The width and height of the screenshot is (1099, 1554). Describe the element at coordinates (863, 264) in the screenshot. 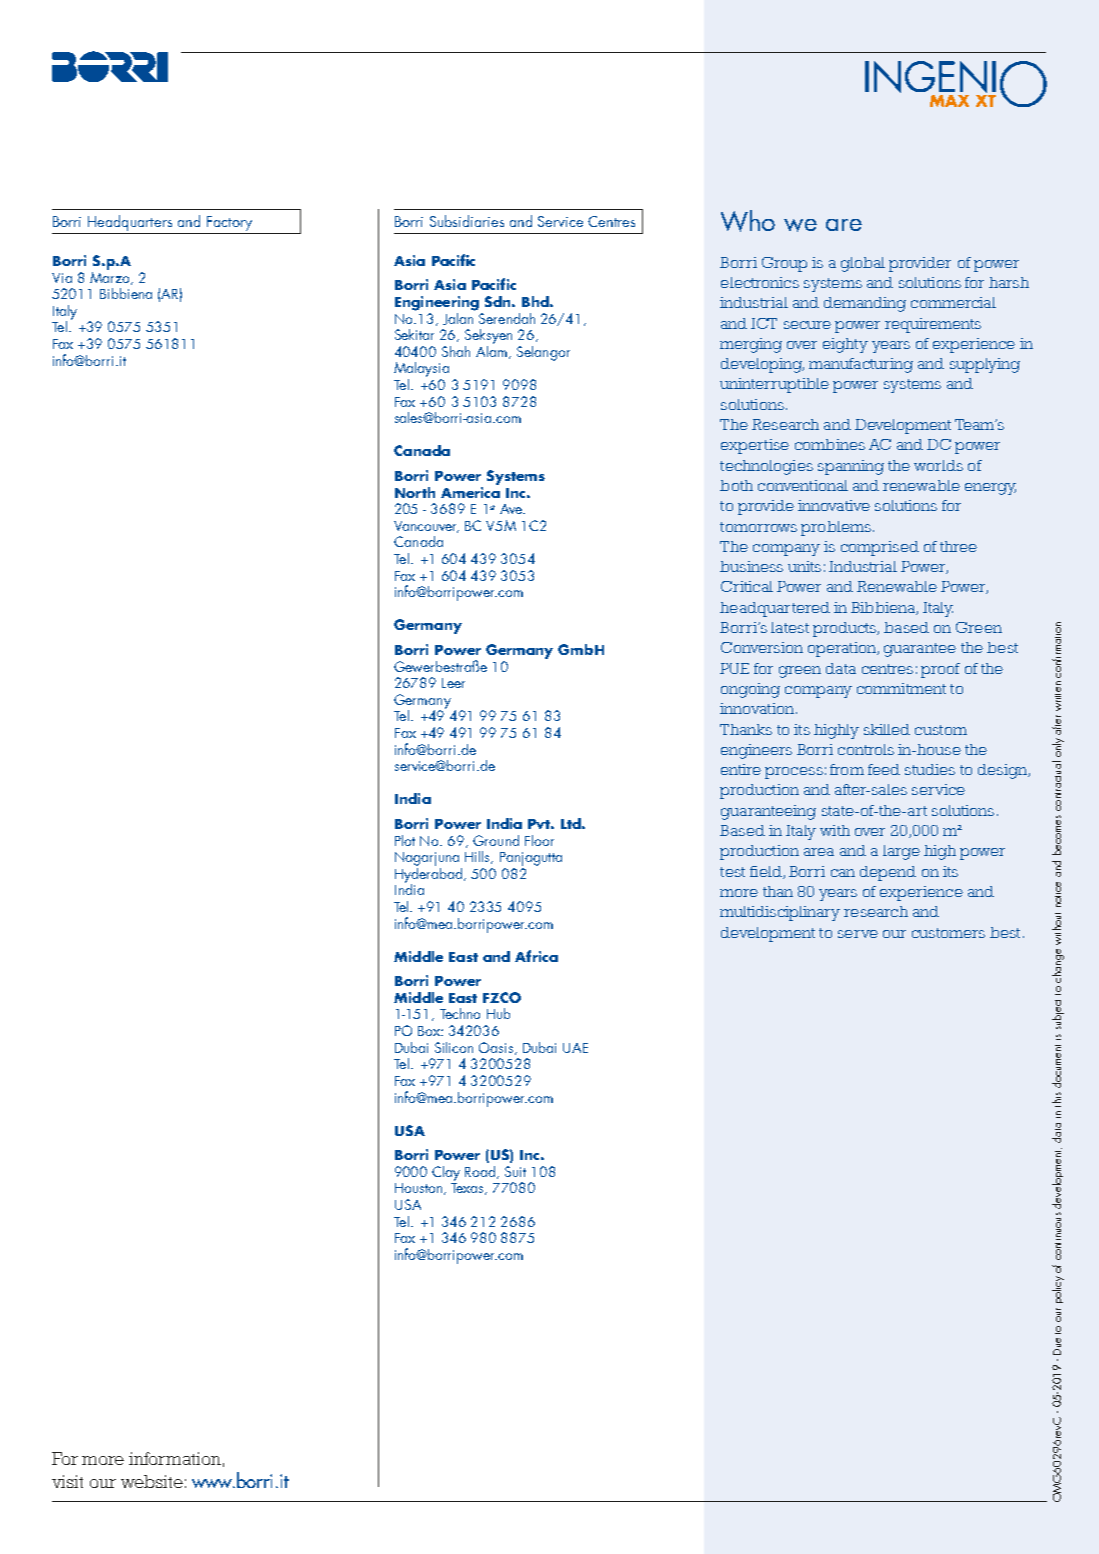

I see `global` at that location.
